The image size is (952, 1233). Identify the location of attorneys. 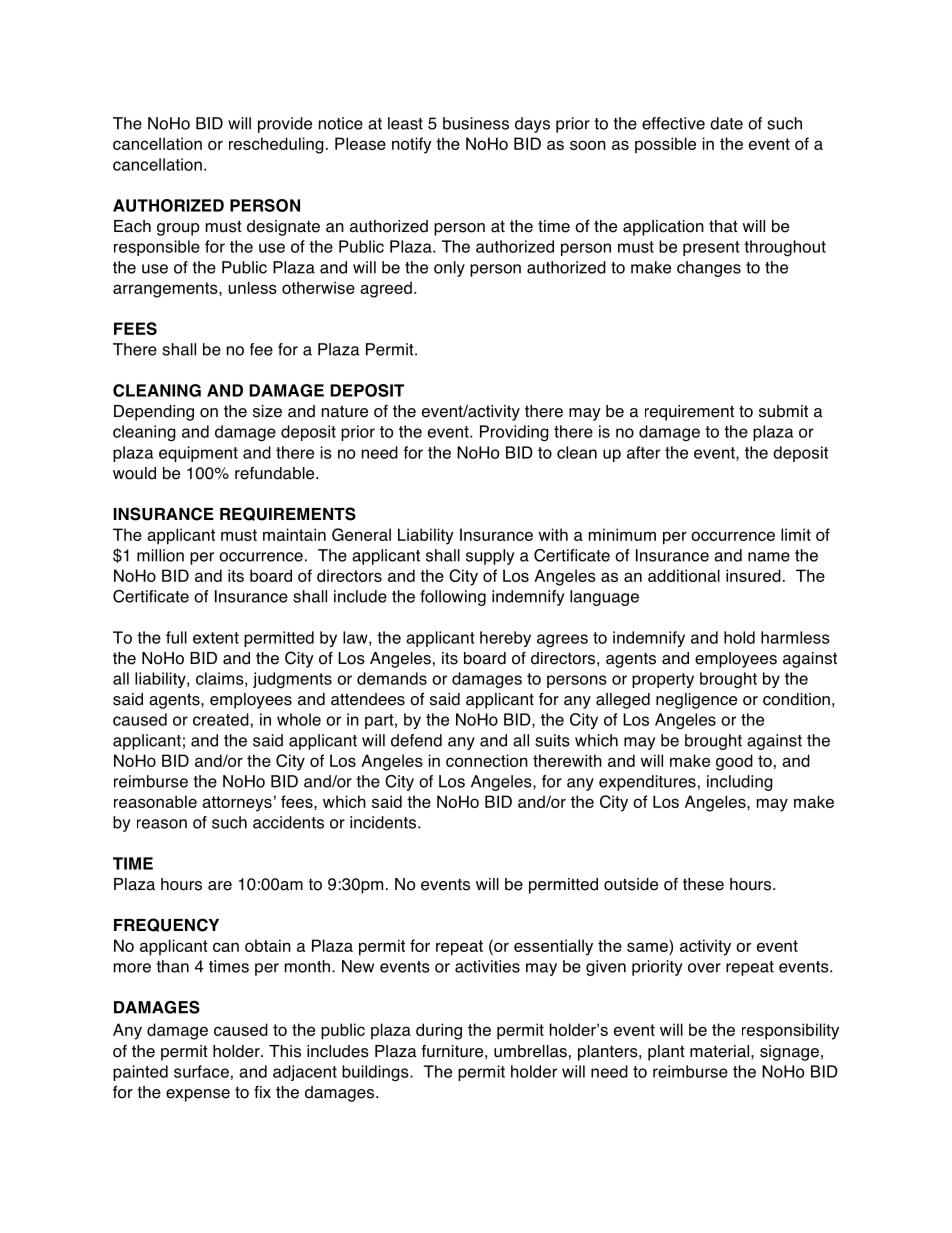
(237, 804).
